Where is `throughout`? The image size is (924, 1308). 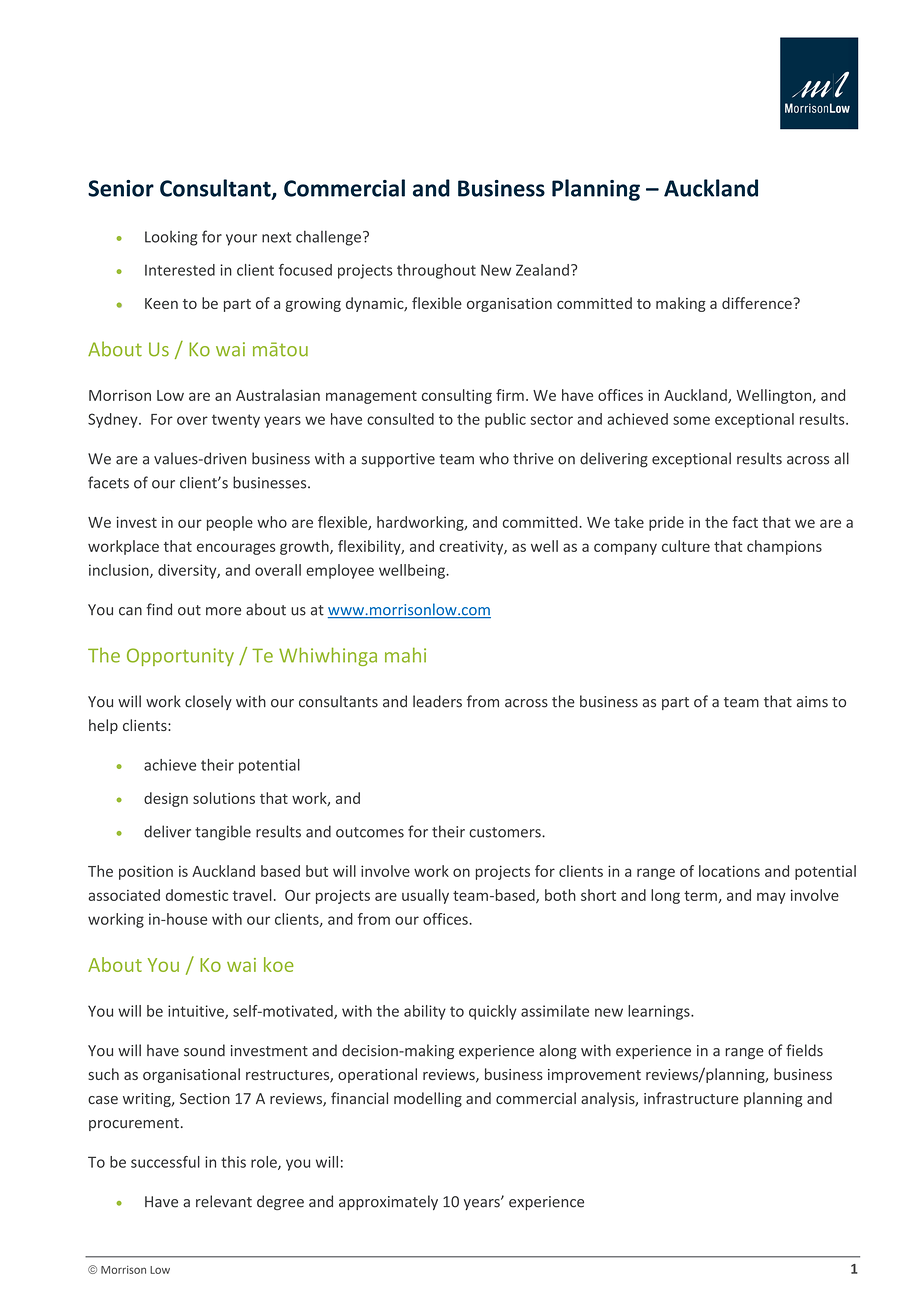
throughout is located at coordinates (436, 271).
